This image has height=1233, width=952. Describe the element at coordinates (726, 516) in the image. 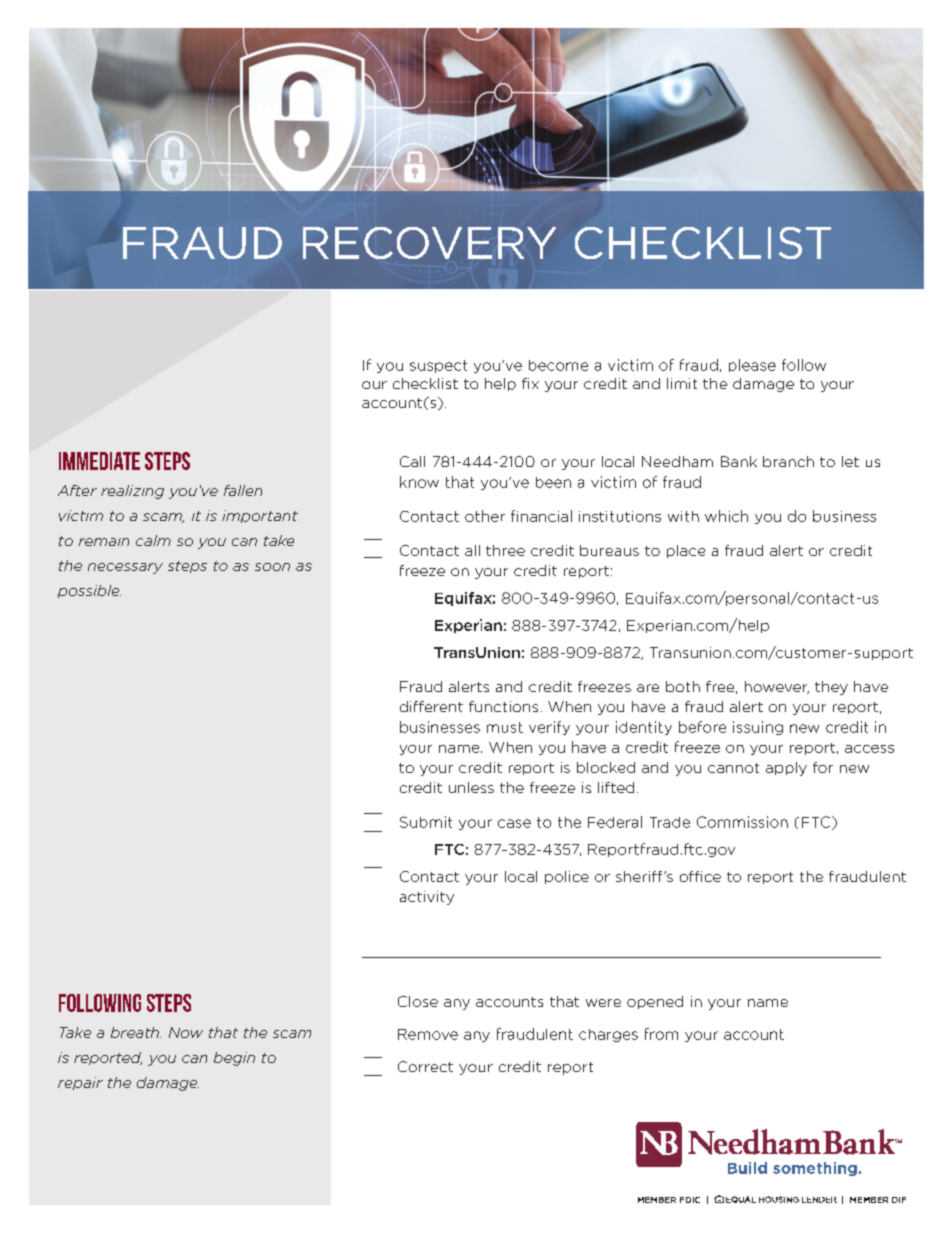

I see `which` at that location.
